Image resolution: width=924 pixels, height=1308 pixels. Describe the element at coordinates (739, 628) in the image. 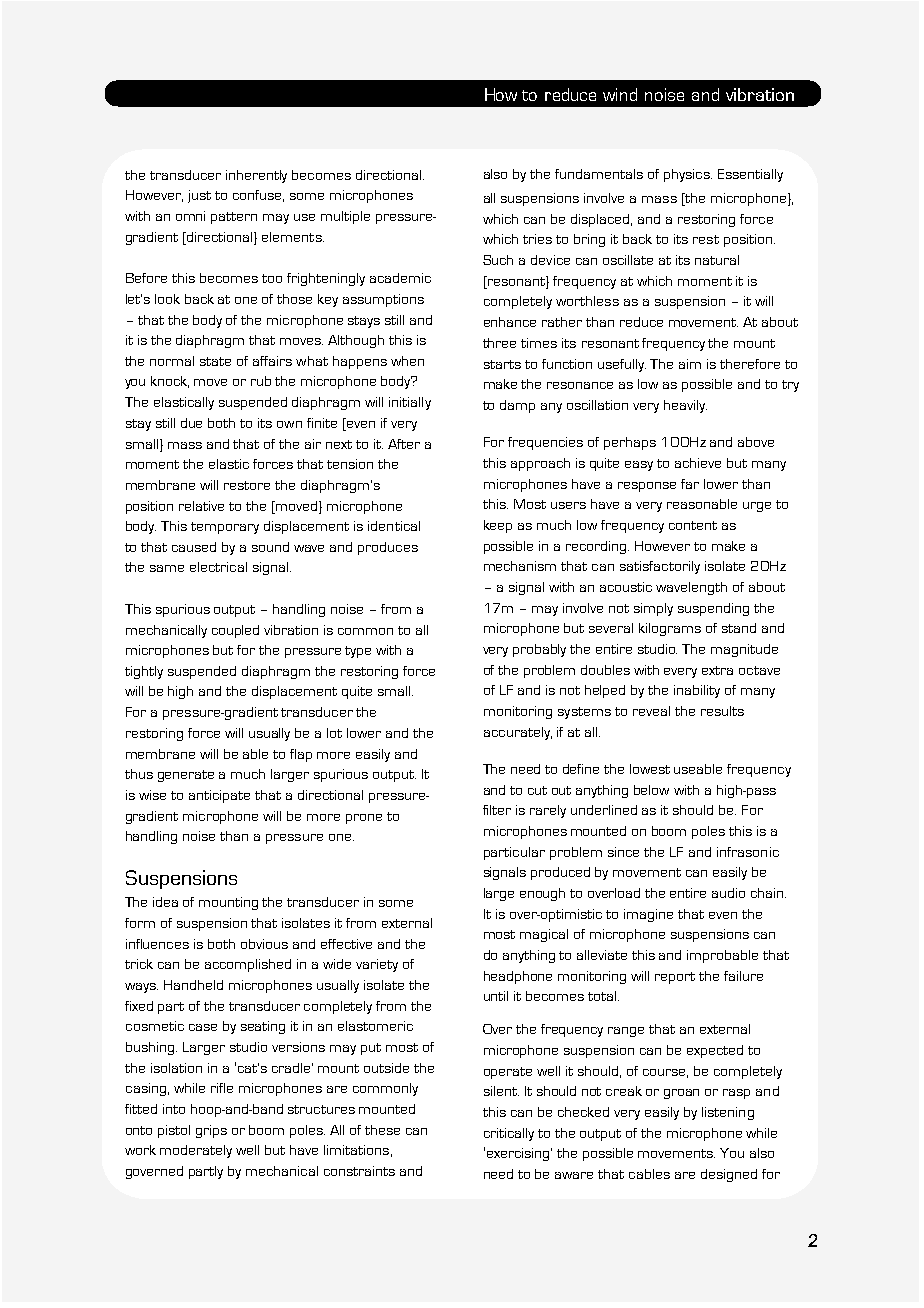

I see `stand` at that location.
